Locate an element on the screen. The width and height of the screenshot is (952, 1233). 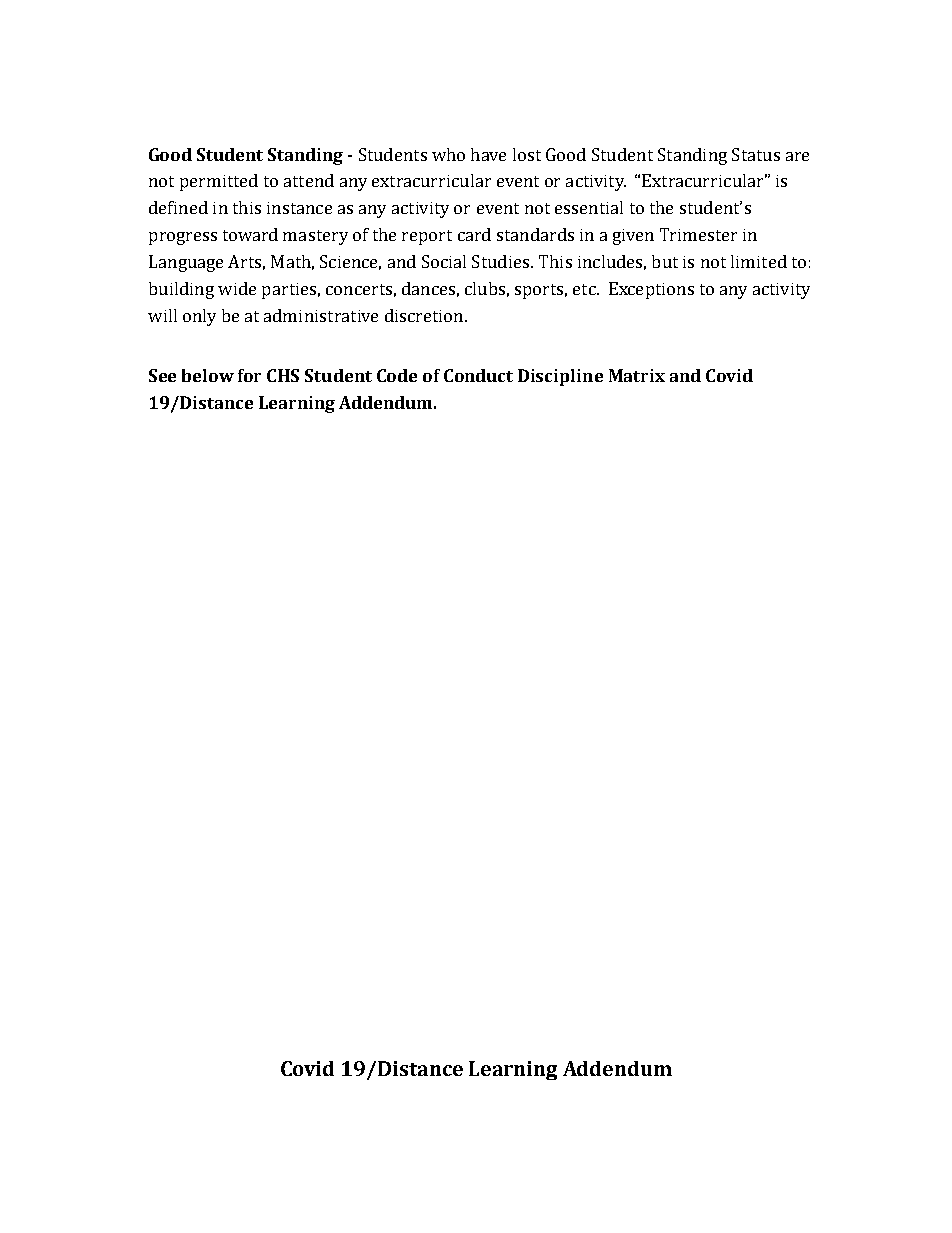
permitted is located at coordinates (219, 182).
